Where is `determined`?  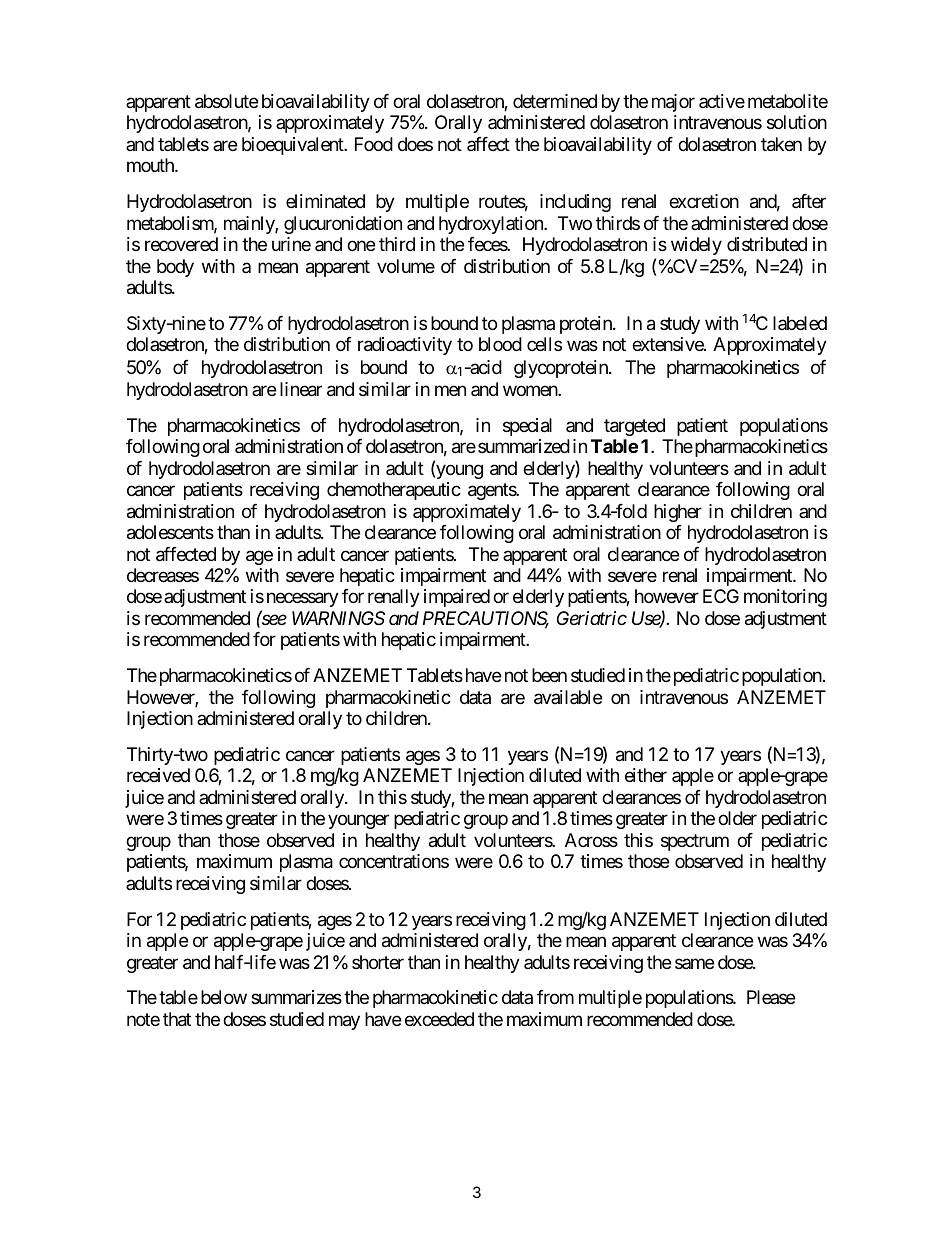
determined is located at coordinates (555, 101).
